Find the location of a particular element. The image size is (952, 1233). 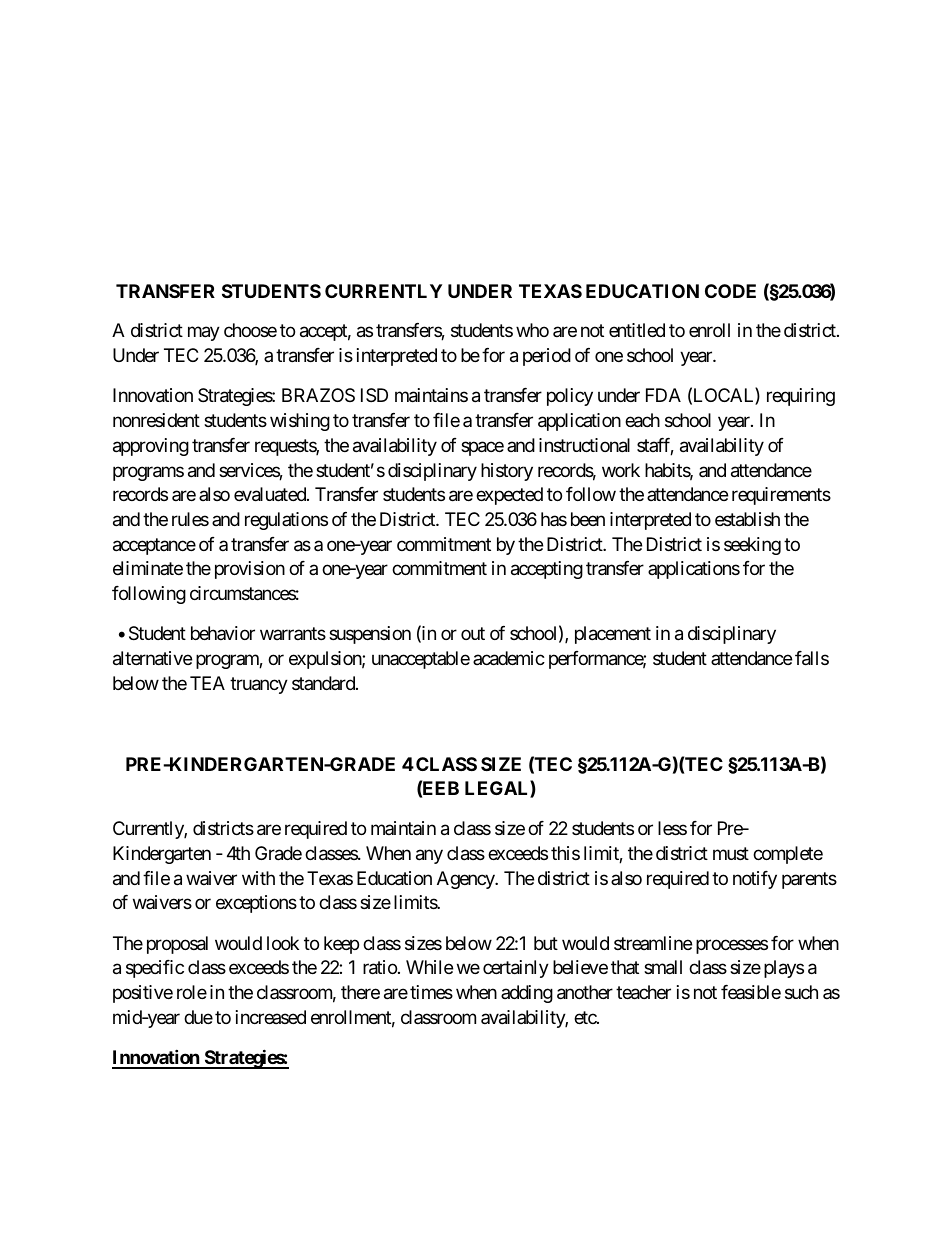

increased is located at coordinates (271, 1017).
